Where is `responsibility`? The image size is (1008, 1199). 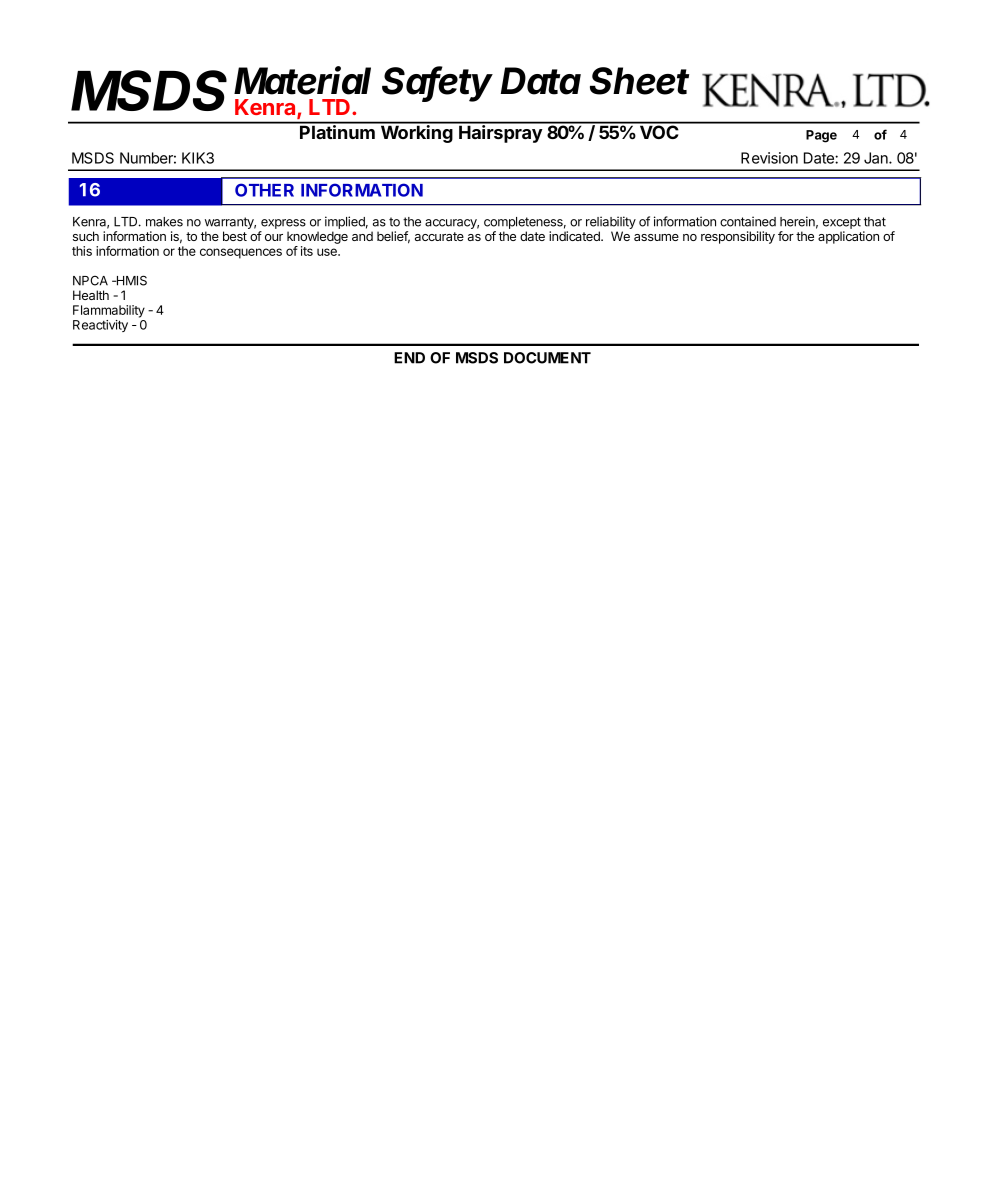 responsibility is located at coordinates (738, 237).
